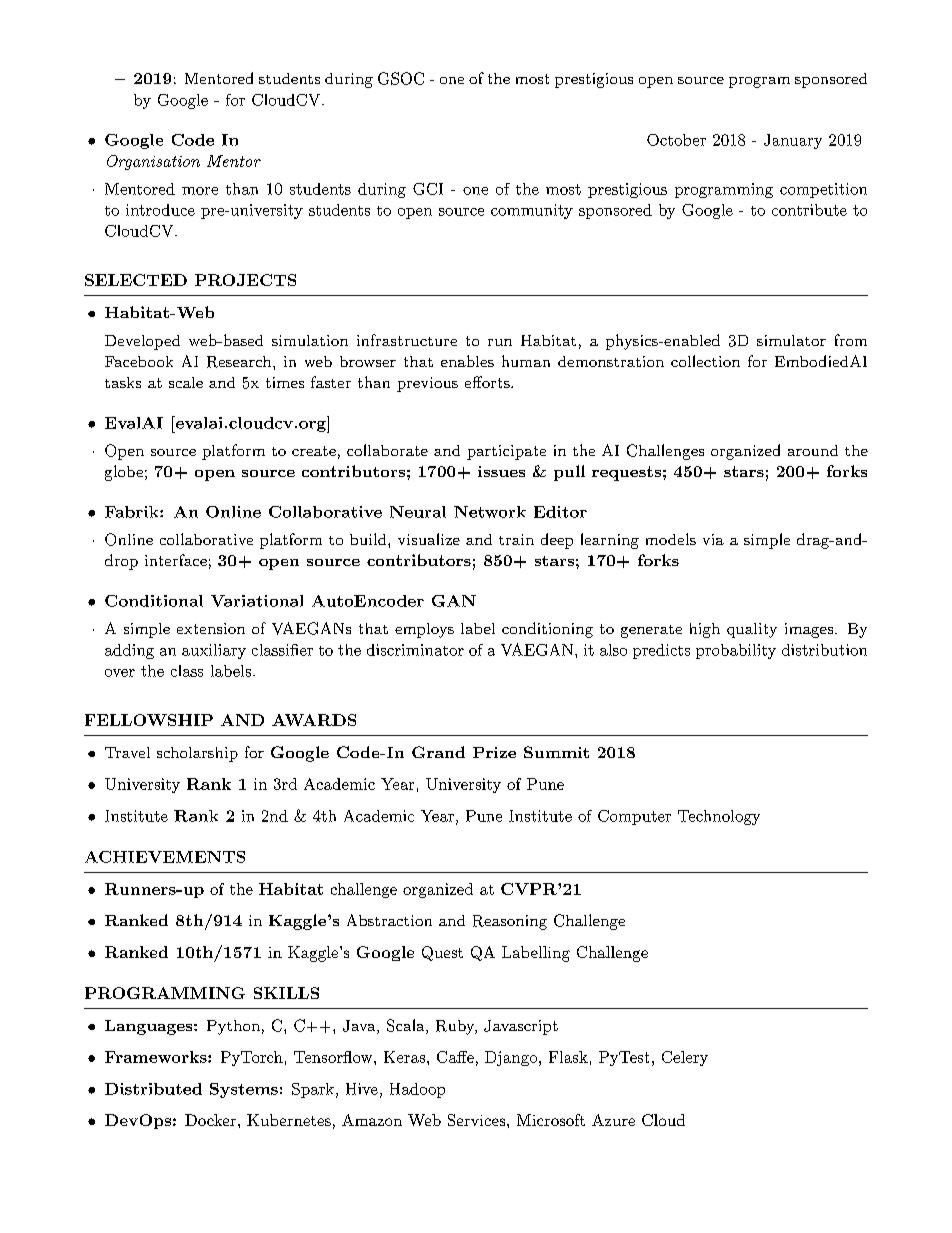  Describe the element at coordinates (211, 628) in the screenshot. I see `extension` at that location.
